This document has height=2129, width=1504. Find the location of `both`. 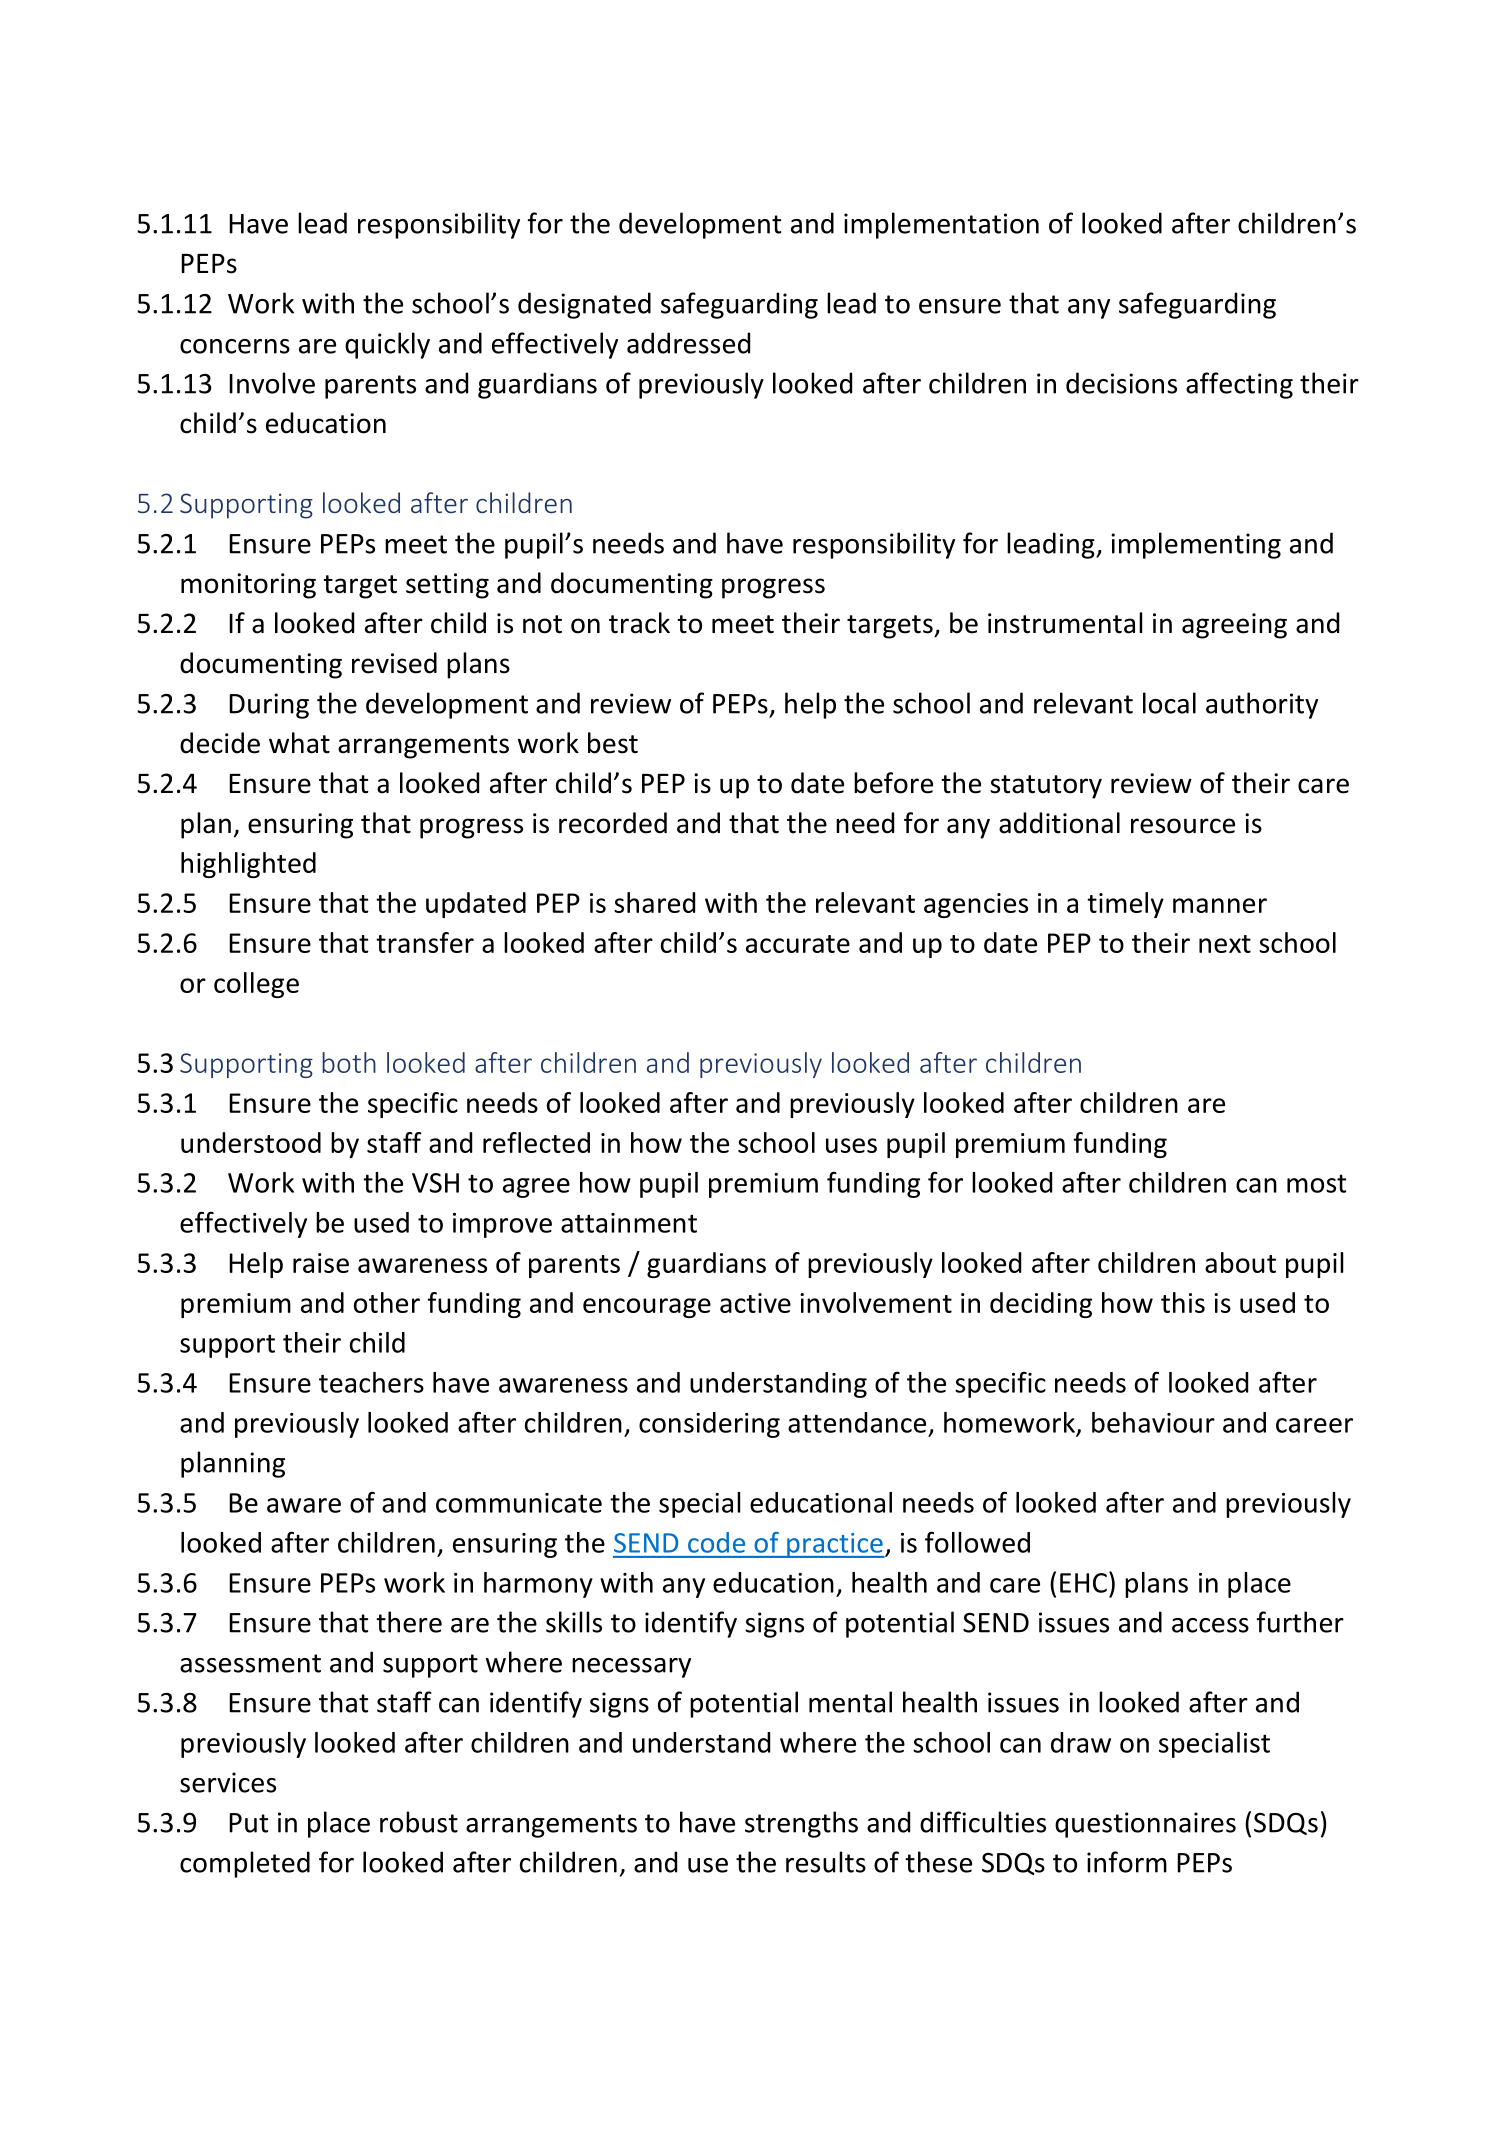

both is located at coordinates (349, 1062).
